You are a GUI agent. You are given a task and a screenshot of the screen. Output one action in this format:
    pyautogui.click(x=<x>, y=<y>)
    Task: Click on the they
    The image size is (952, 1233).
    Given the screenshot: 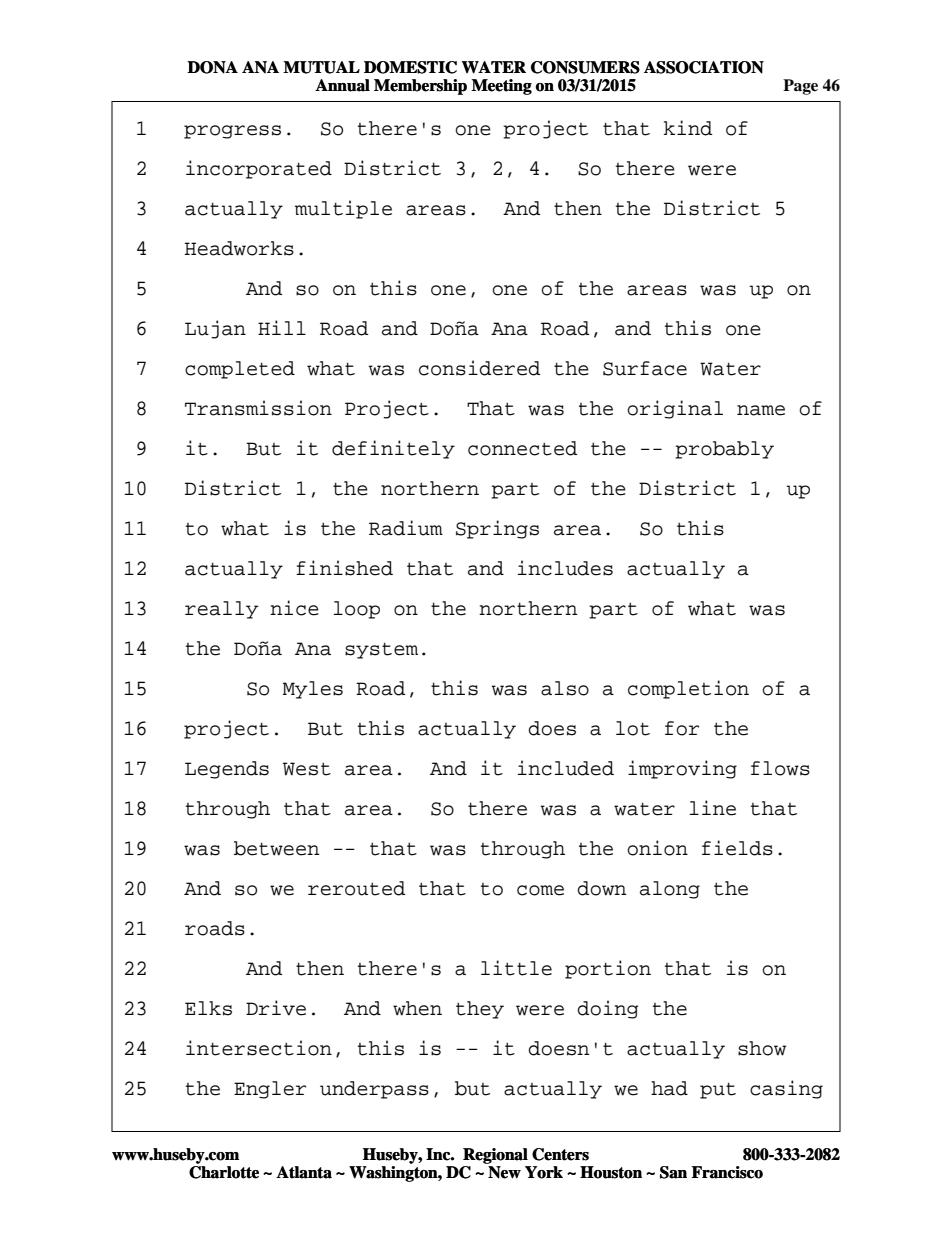 What is the action you would take?
    pyautogui.click(x=480, y=1010)
